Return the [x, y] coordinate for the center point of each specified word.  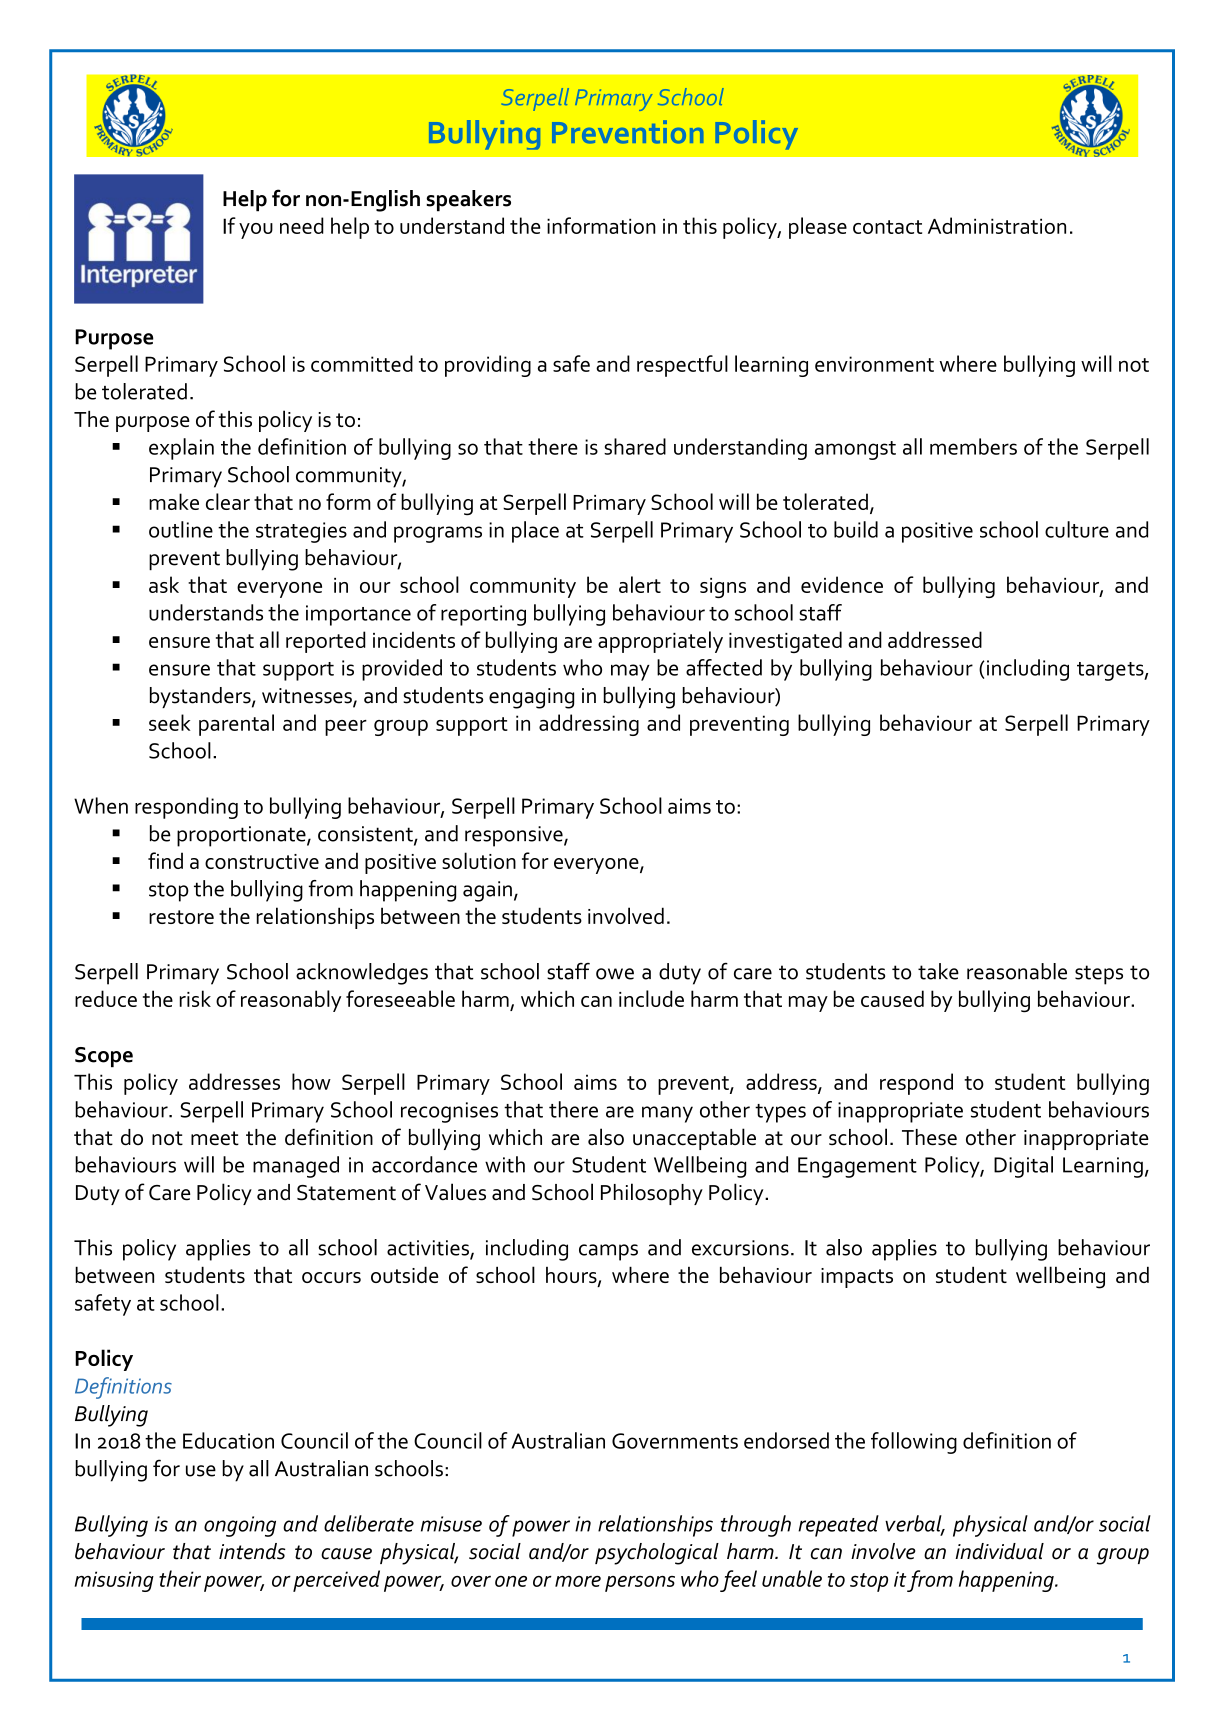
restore [181, 917]
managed [296, 1167]
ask [164, 584]
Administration [997, 225]
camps [608, 1252]
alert [640, 584]
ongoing [240, 1526]
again [487, 891]
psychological [657, 1554]
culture [1077, 529]
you [256, 231]
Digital [1023, 1167]
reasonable [1017, 971]
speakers [468, 201]
